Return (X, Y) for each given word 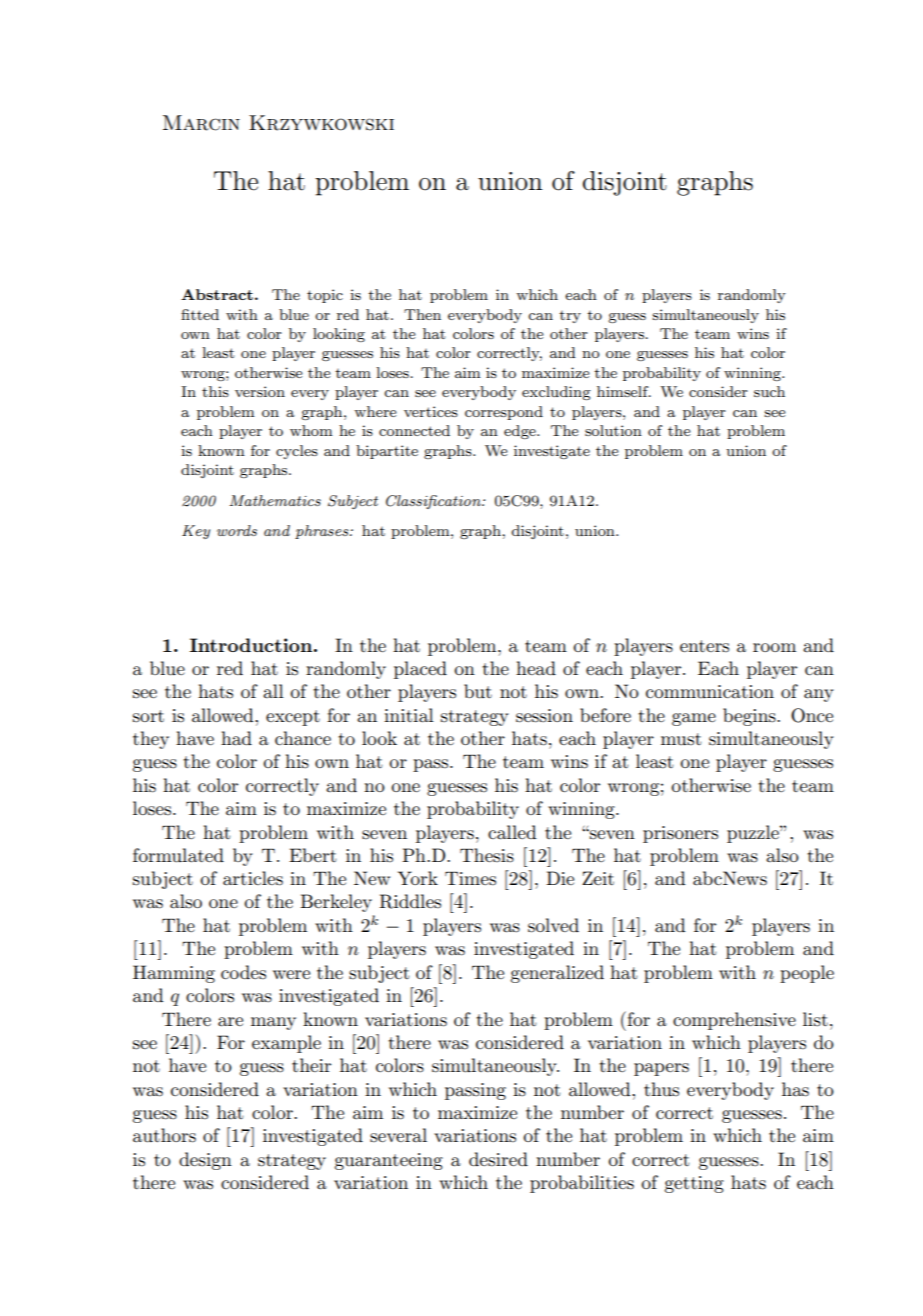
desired (498, 1159)
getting (694, 1184)
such (769, 391)
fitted (200, 314)
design (205, 1161)
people (807, 974)
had (236, 738)
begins (750, 717)
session (544, 716)
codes (243, 972)
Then (422, 314)
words (237, 530)
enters (704, 646)
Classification (434, 502)
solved (553, 925)
